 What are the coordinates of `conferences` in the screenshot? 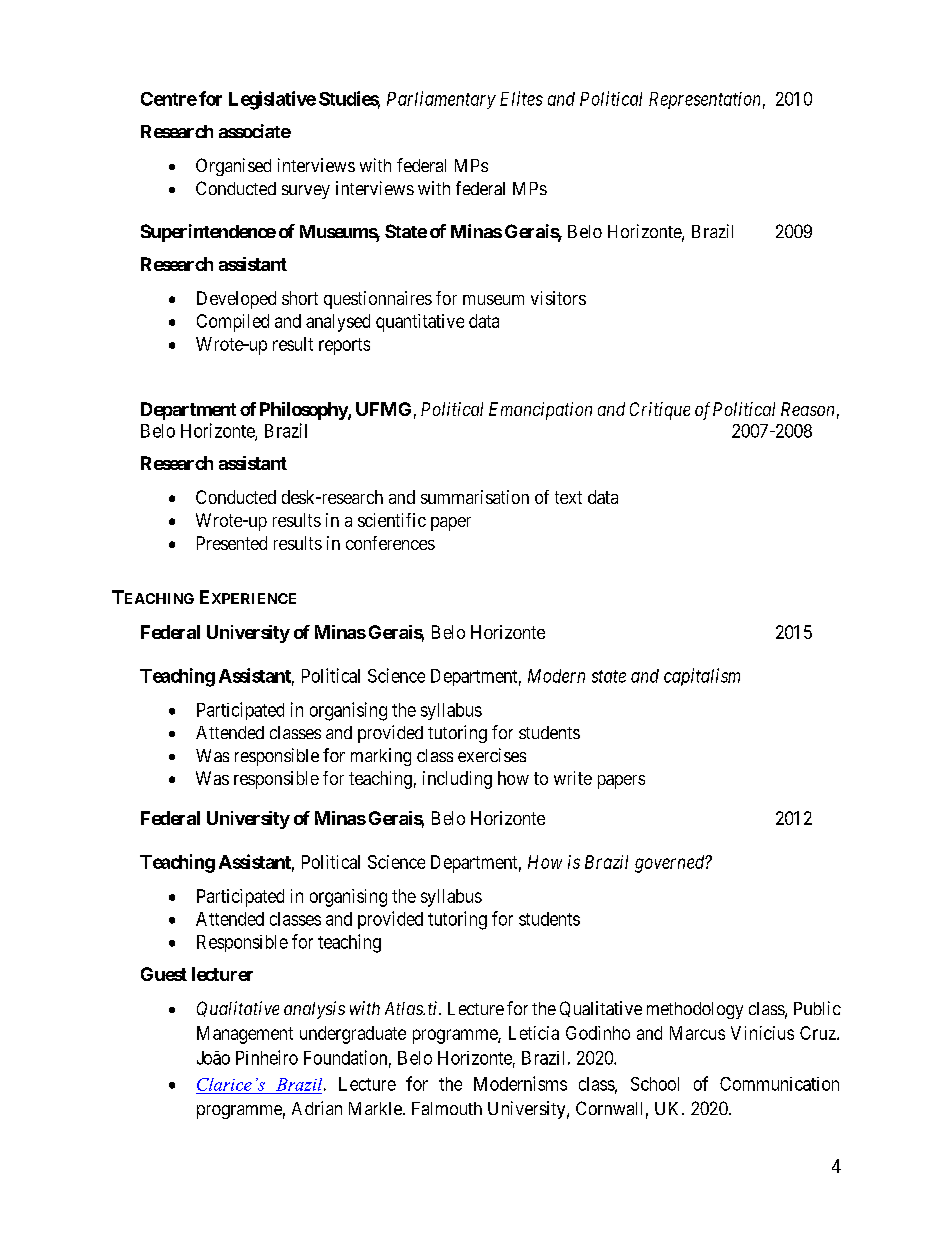 It's located at (390, 543).
